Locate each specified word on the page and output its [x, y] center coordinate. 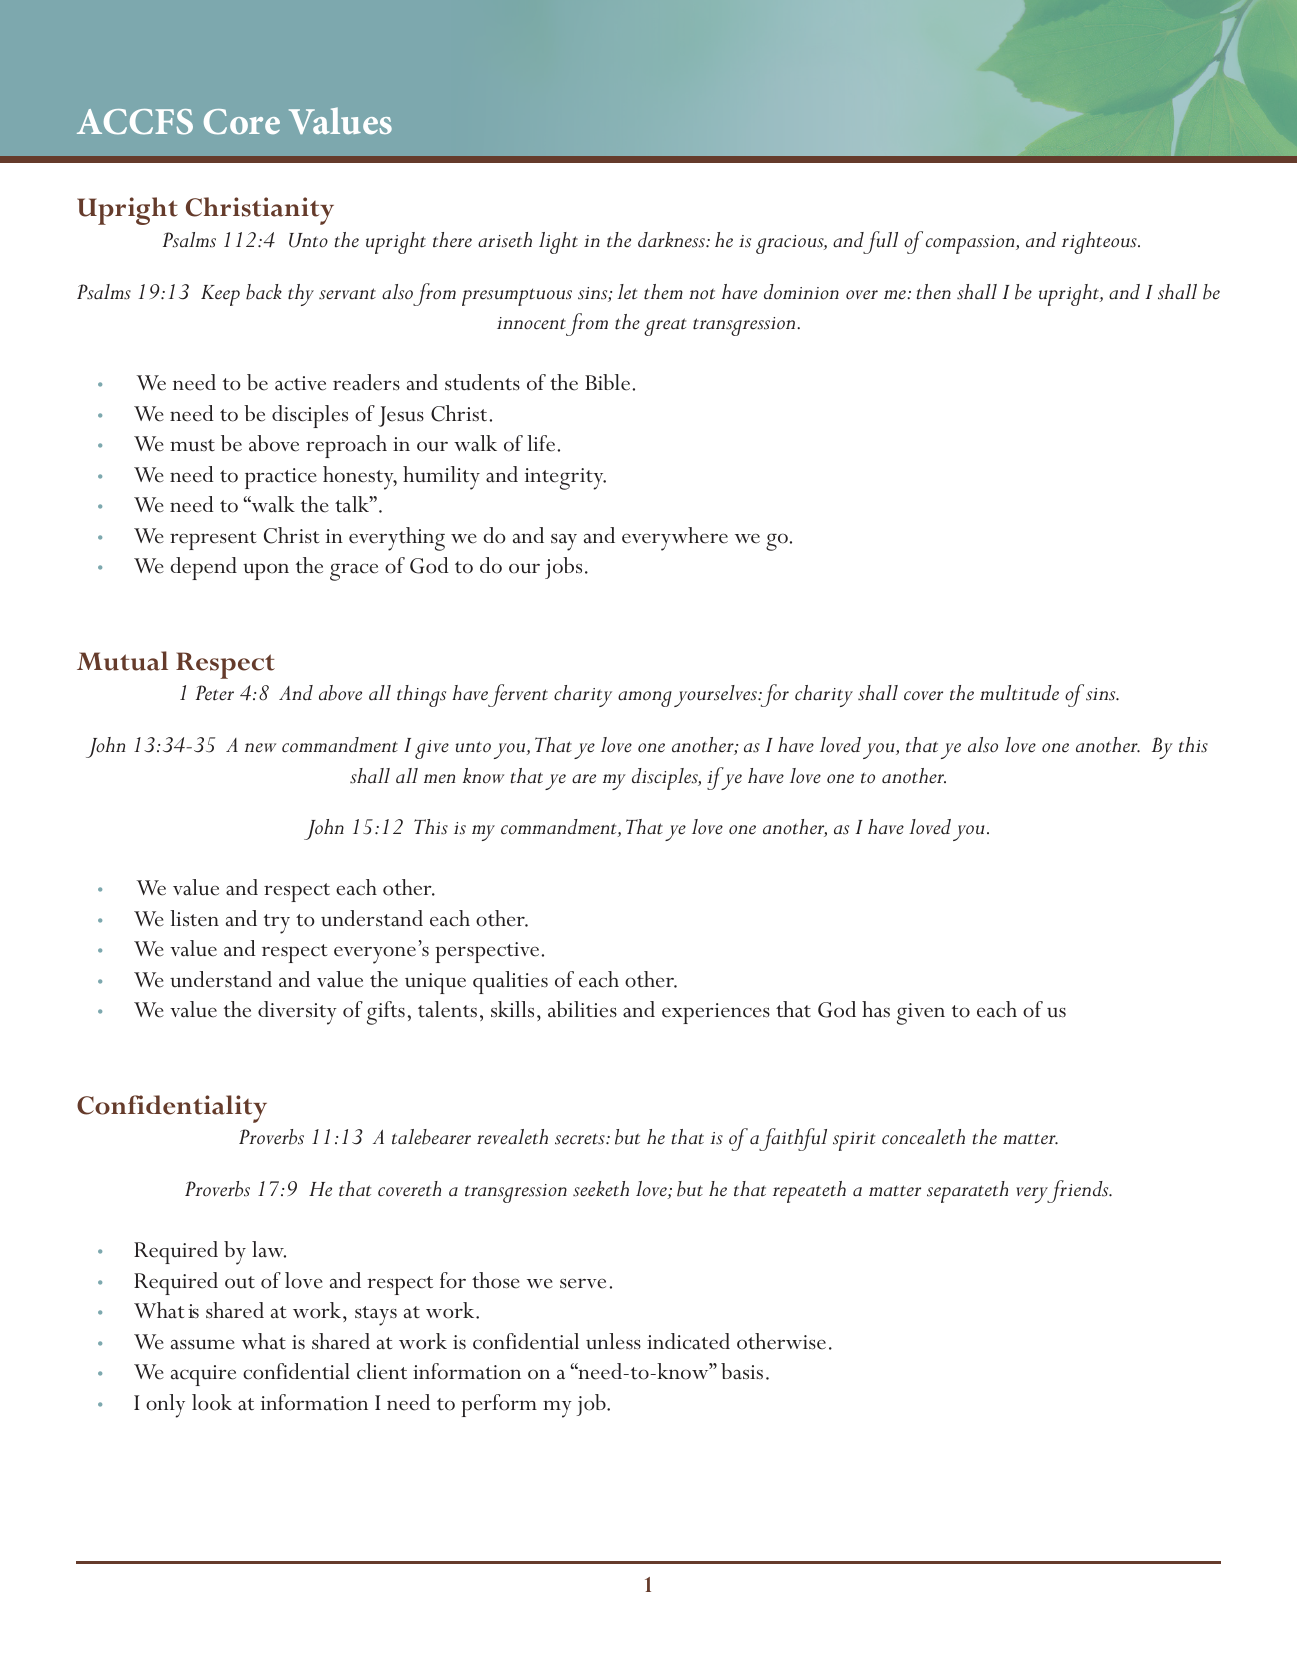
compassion [971, 244]
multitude [1019, 693]
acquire [203, 1375]
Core [242, 122]
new [260, 748]
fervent [518, 695]
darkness [672, 240]
